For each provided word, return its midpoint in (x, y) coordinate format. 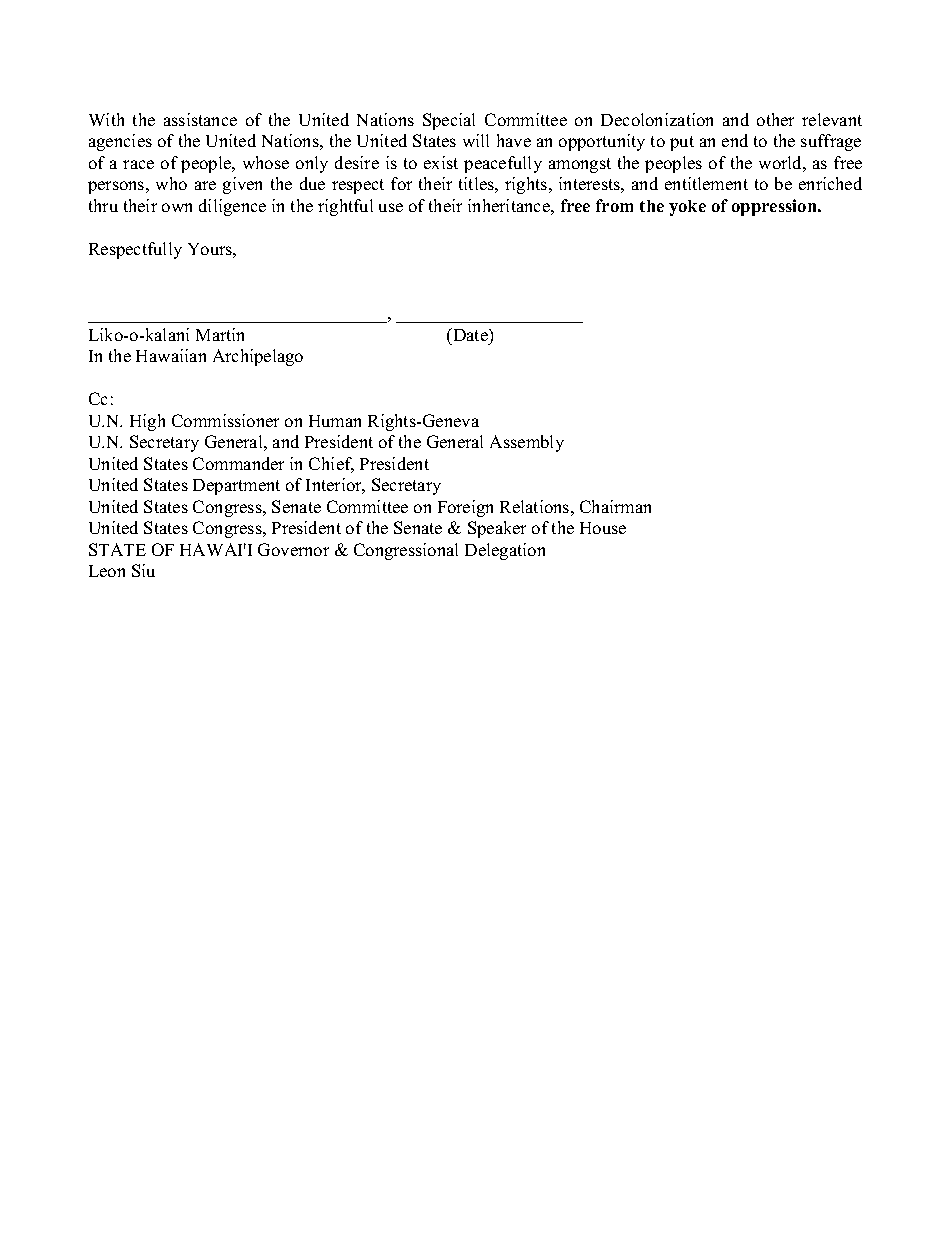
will (476, 140)
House (603, 528)
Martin (220, 334)
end (735, 140)
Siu (143, 570)
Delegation (505, 551)
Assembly (527, 443)
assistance (200, 119)
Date (470, 334)
